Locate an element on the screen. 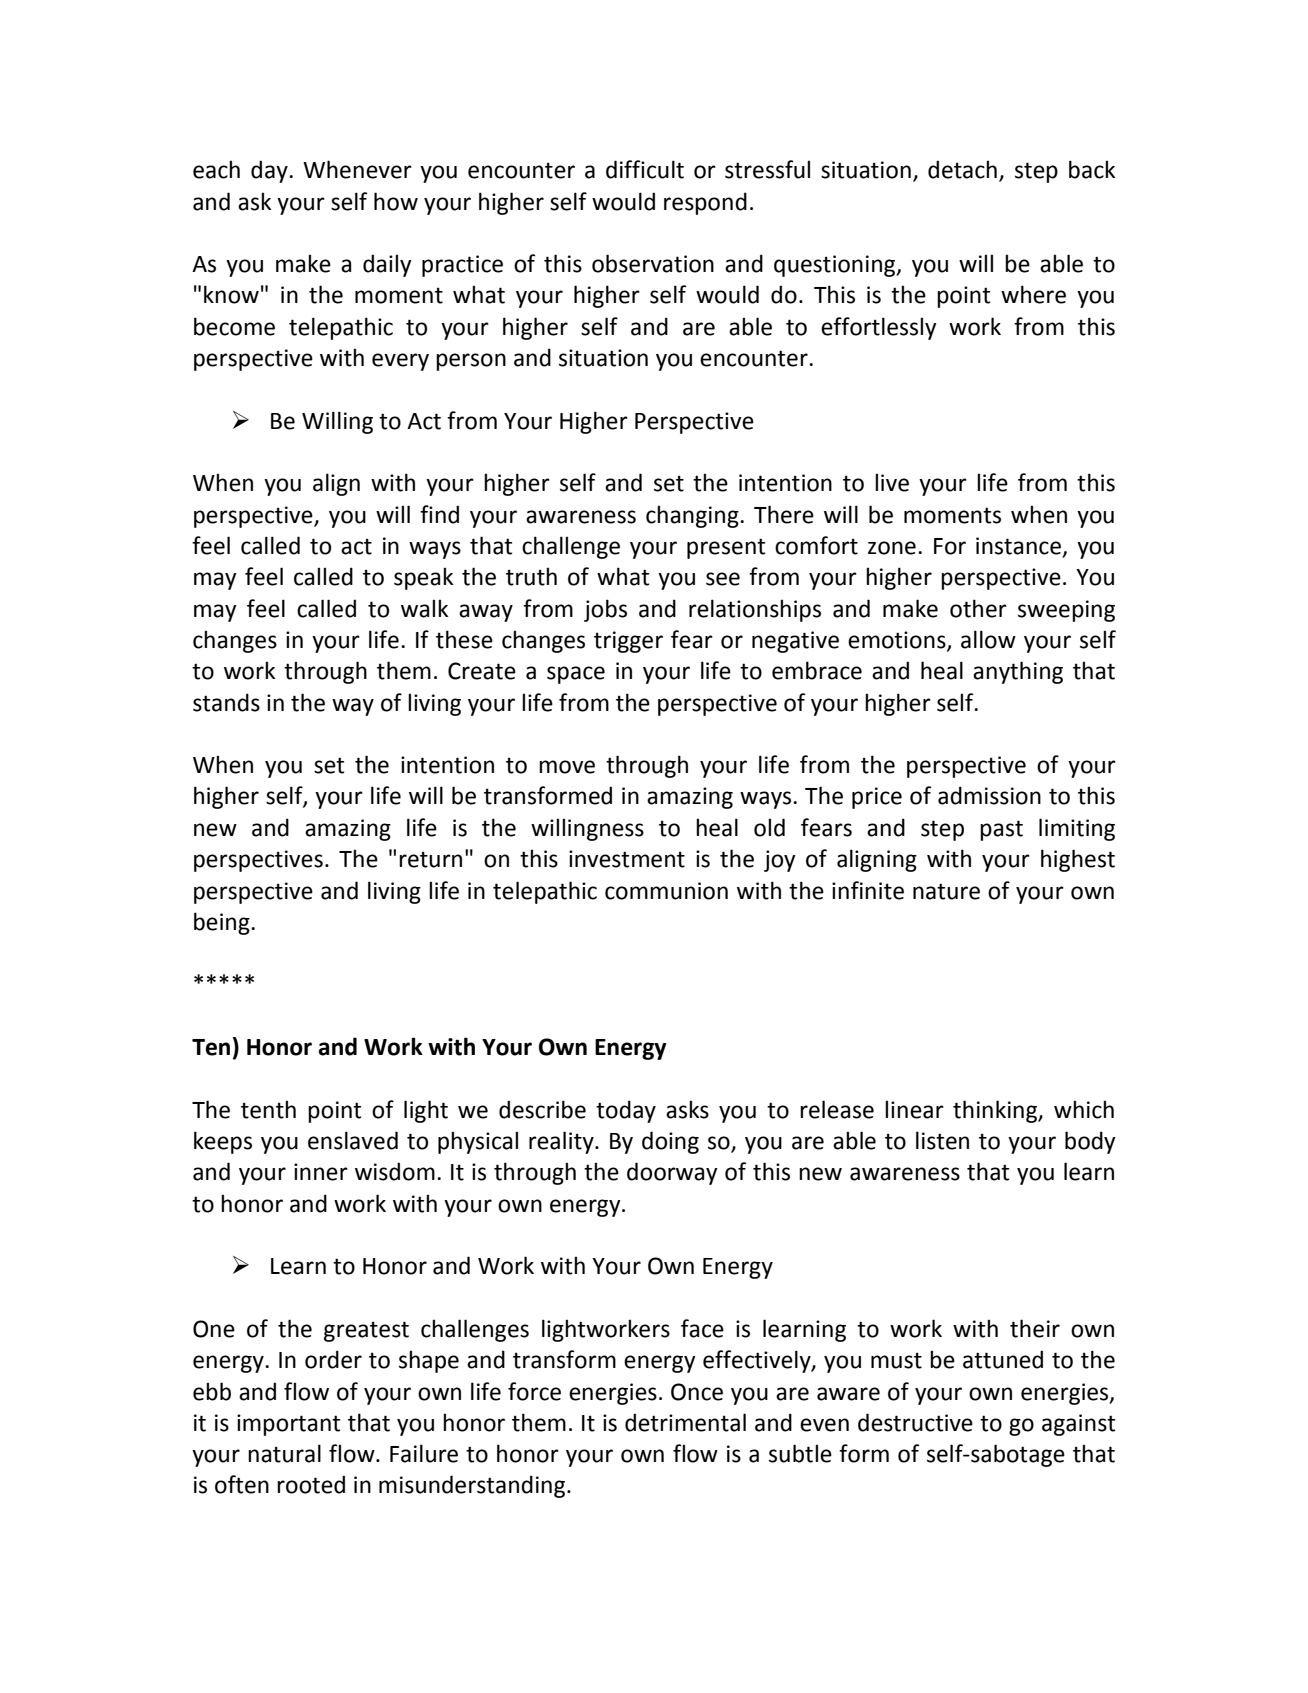 This screenshot has height=1693, width=1308. find is located at coordinates (439, 514).
